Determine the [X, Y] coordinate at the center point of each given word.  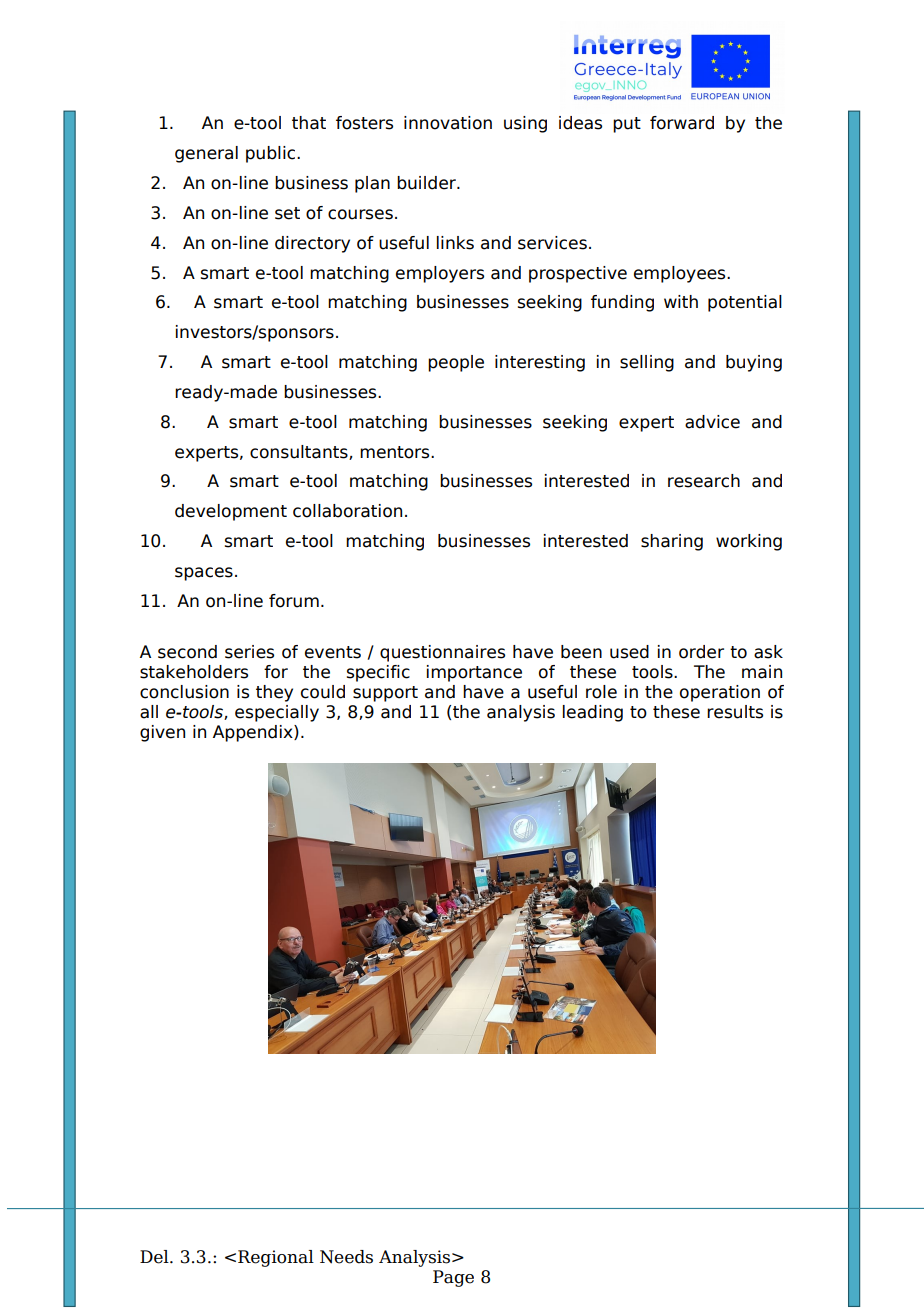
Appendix [254, 733]
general [206, 154]
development [231, 512]
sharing [672, 542]
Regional [276, 1258]
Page [453, 1278]
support [385, 694]
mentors [396, 452]
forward [682, 123]
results [735, 712]
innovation [448, 123]
